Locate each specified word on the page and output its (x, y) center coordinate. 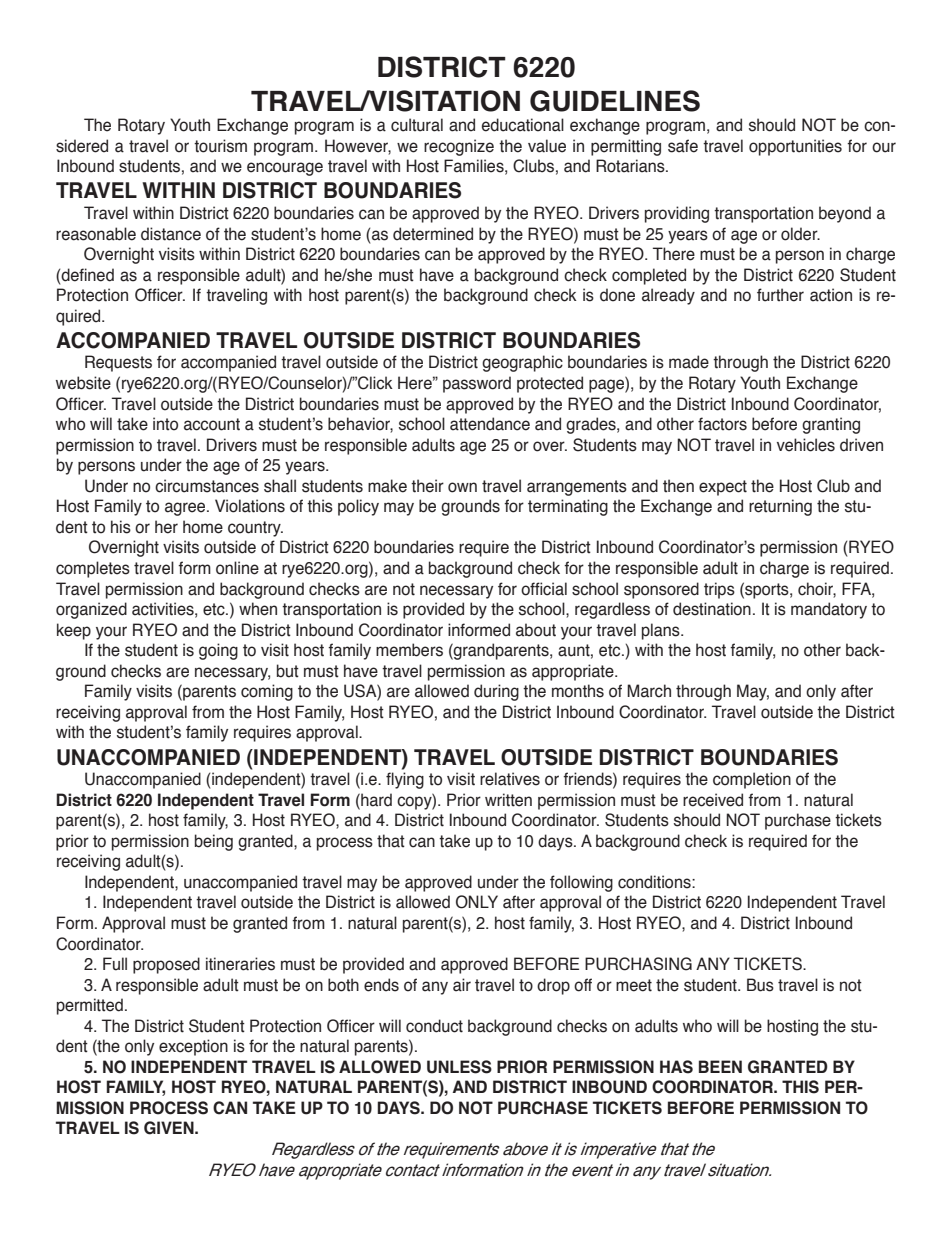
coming (267, 692)
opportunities (795, 147)
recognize (459, 147)
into (165, 424)
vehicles (806, 445)
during (496, 692)
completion (752, 780)
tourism (220, 146)
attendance (490, 424)
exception (193, 1047)
